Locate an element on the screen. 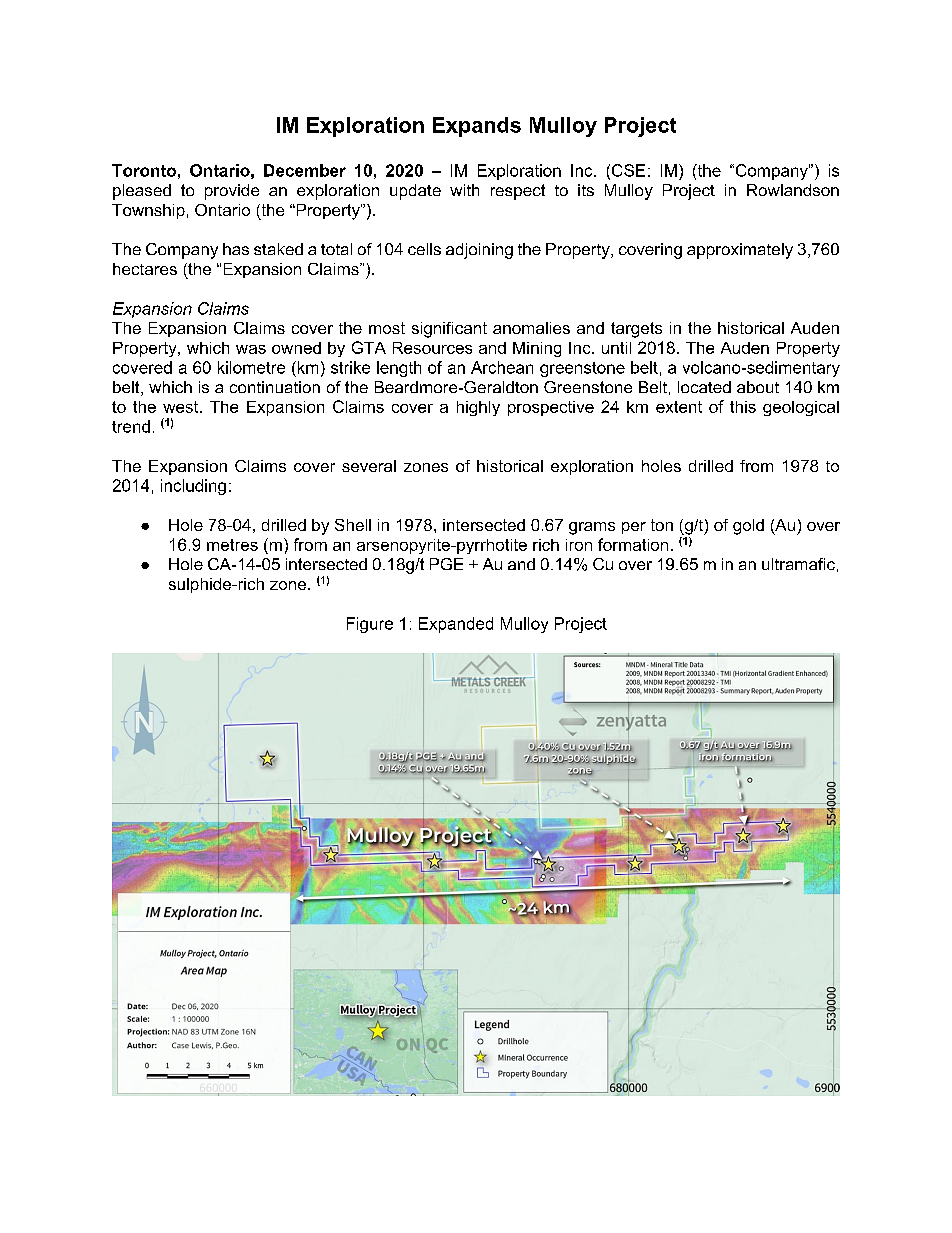 The width and height of the screenshot is (952, 1233). Toronto is located at coordinates (144, 170).
